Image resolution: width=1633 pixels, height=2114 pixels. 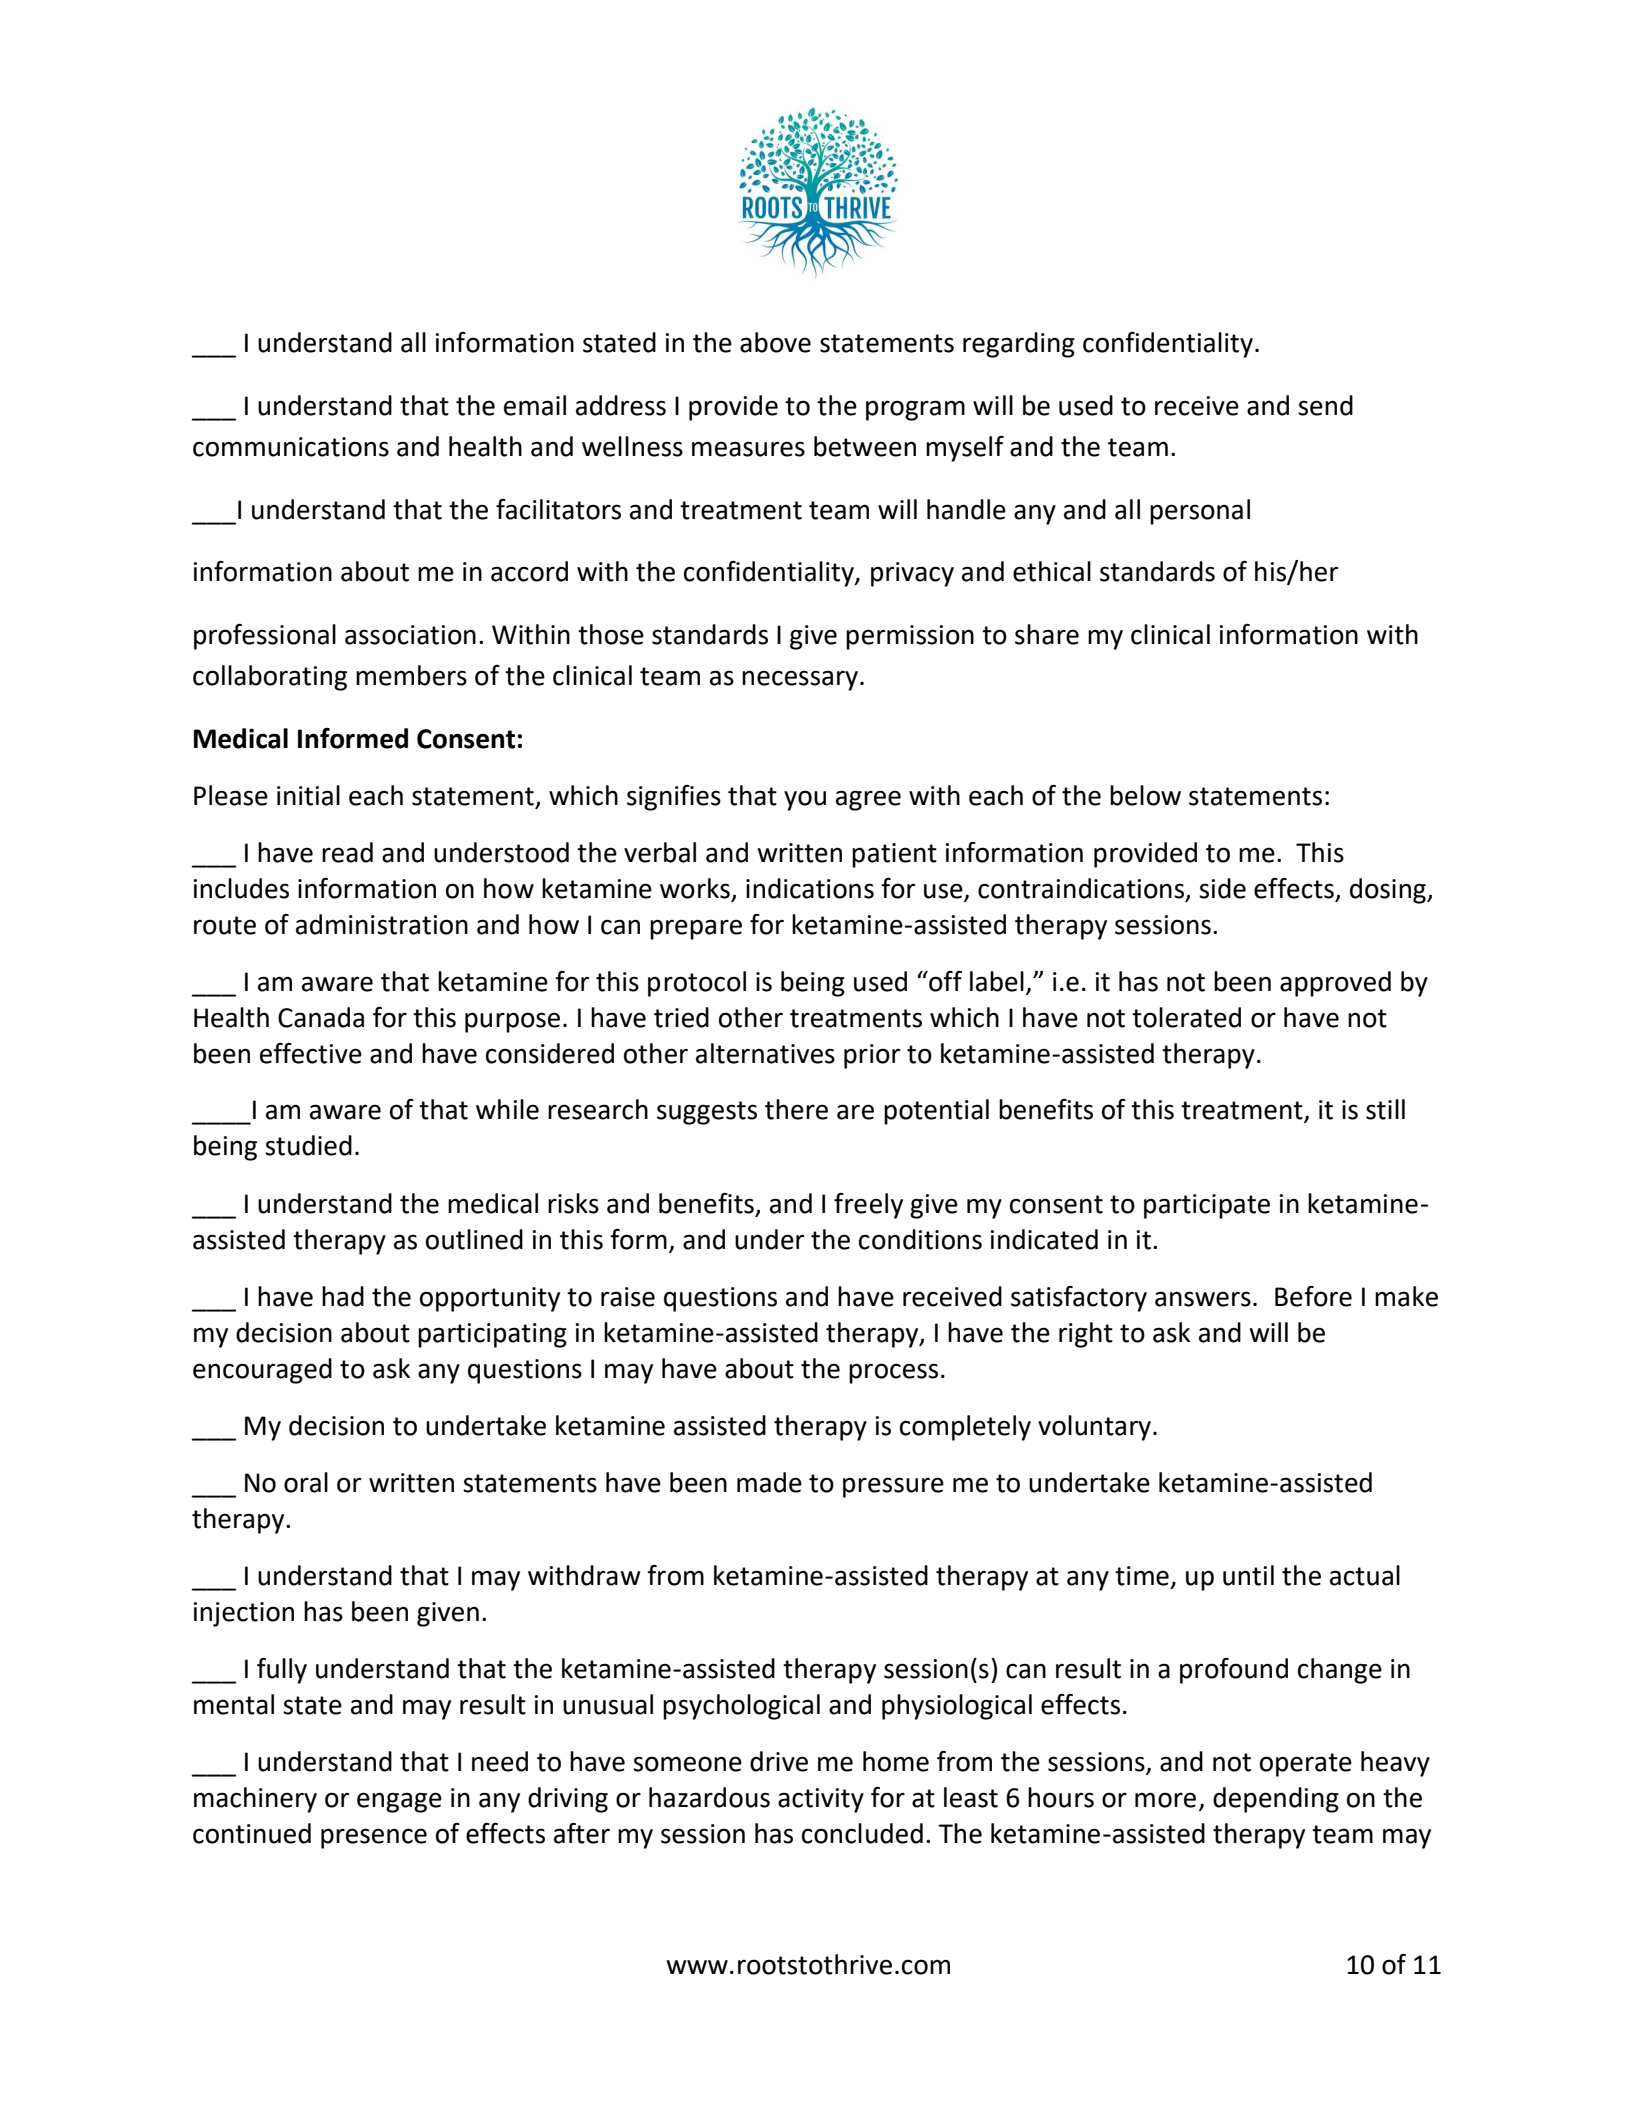 What do you see at coordinates (306, 1482) in the document?
I see `oral` at bounding box center [306, 1482].
